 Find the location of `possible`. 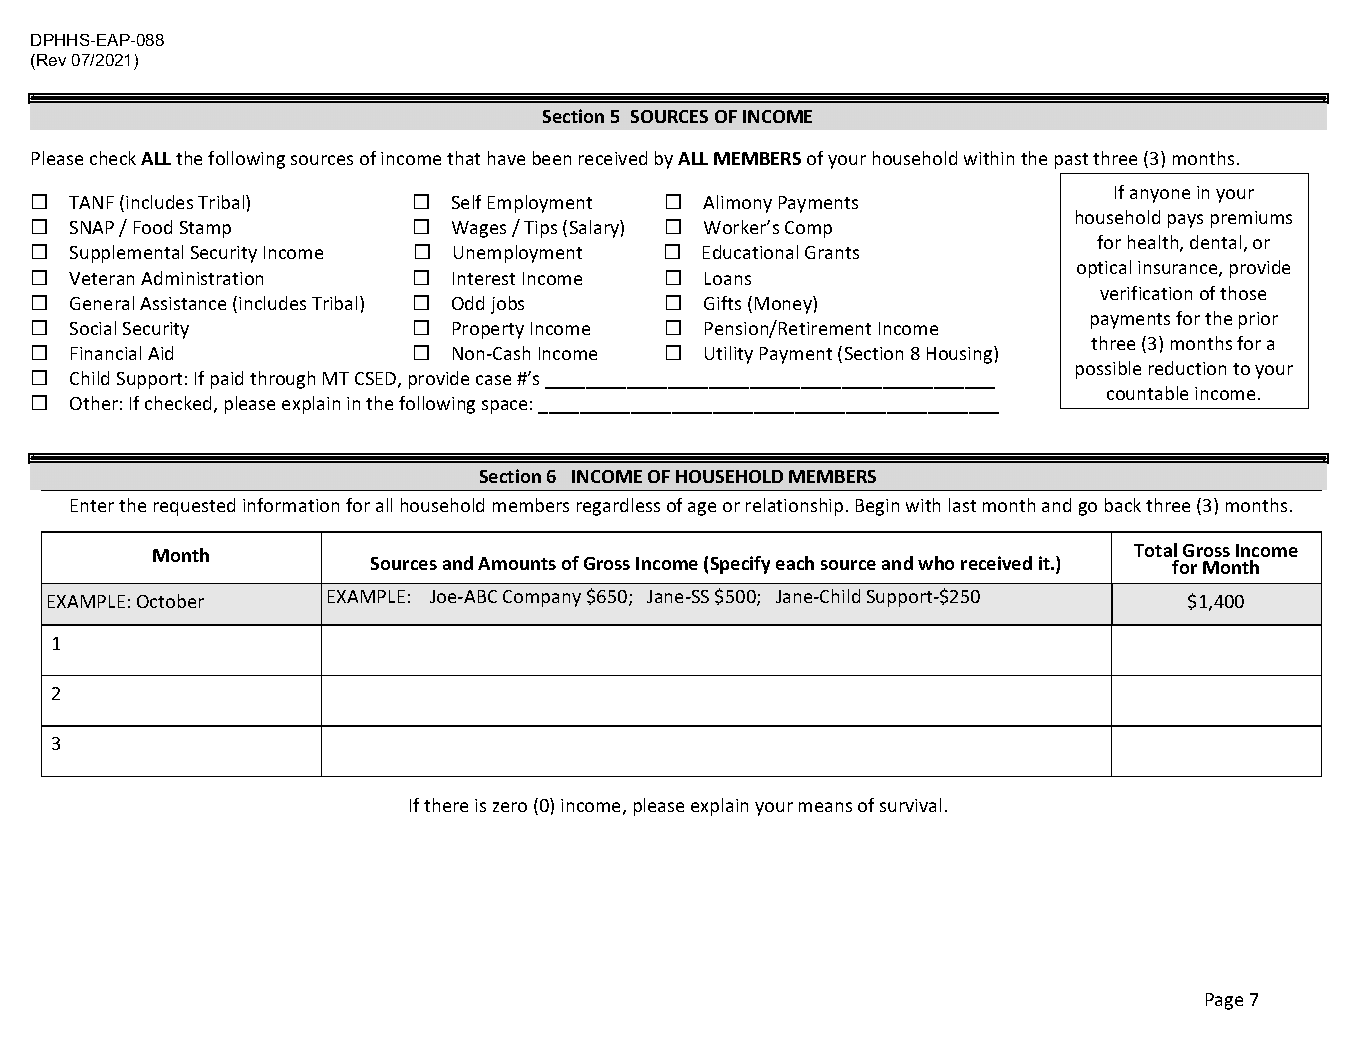

possible is located at coordinates (1108, 370).
